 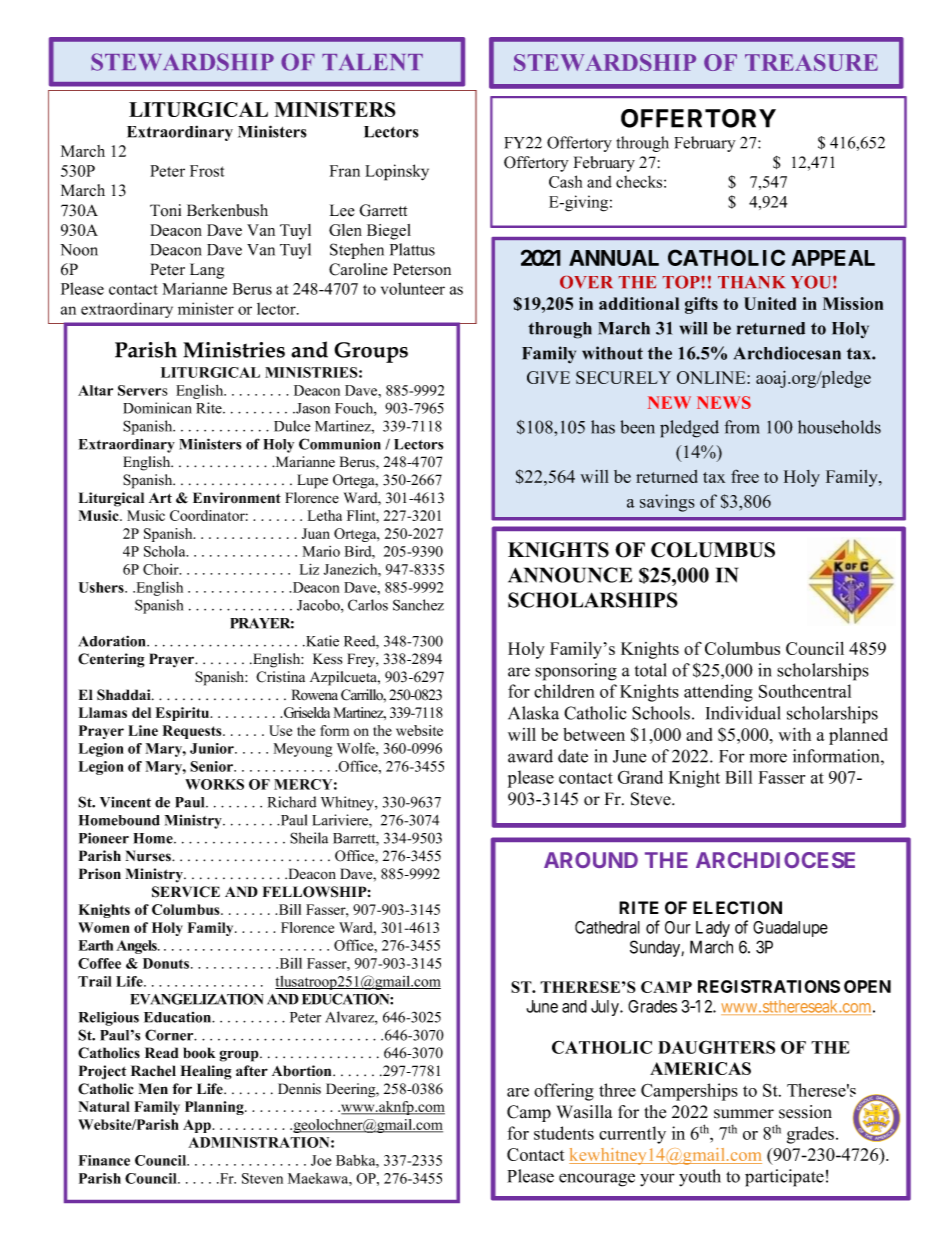 I want to click on Planning, so click(x=215, y=1108).
